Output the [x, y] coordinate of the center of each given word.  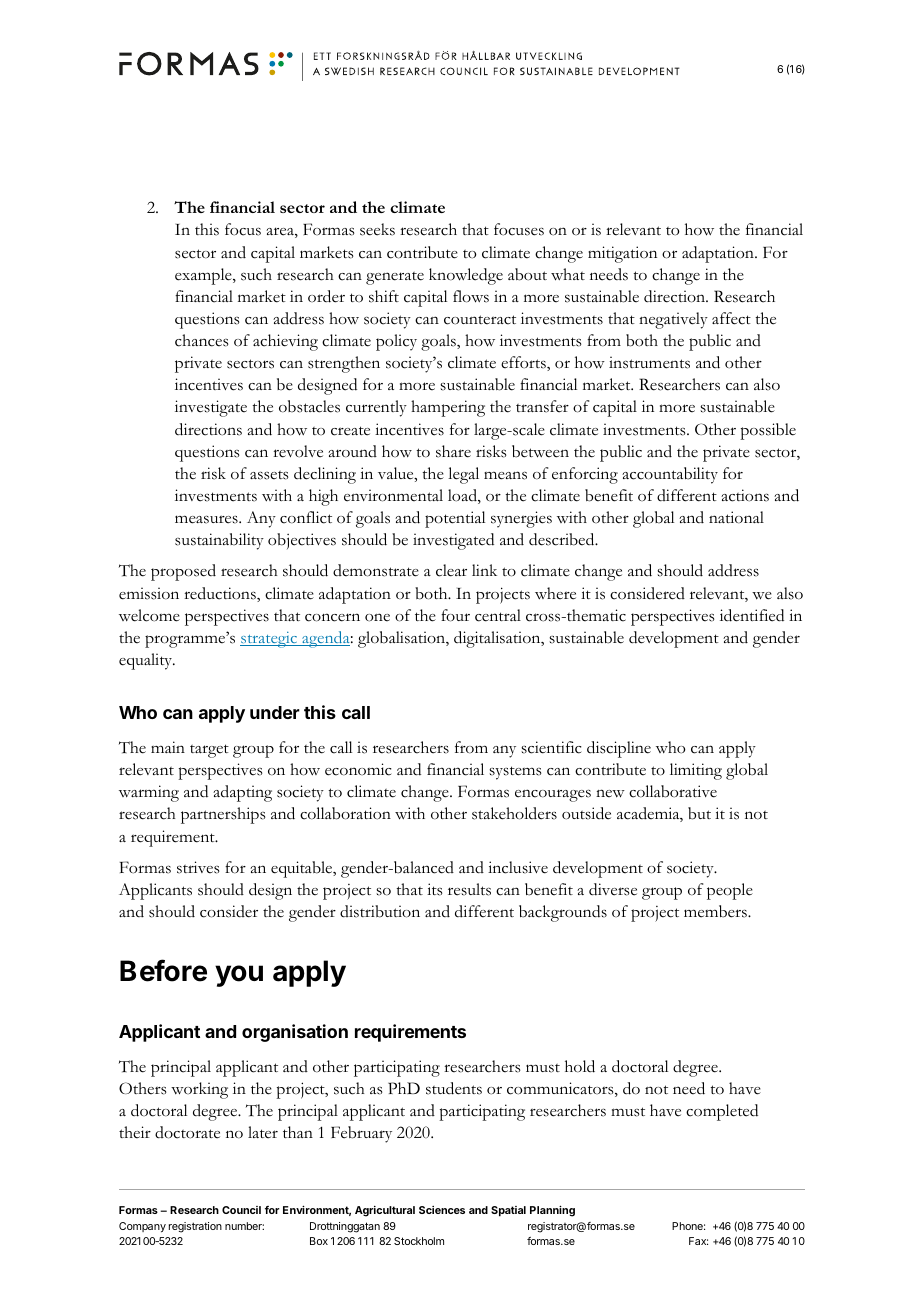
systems [515, 773]
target [209, 751]
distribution [380, 911]
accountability [670, 475]
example [204, 276]
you [239, 976]
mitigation [622, 254]
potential [455, 519]
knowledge [466, 276]
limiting [696, 771]
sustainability [219, 541]
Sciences [442, 1210]
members [716, 911]
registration [195, 1227]
